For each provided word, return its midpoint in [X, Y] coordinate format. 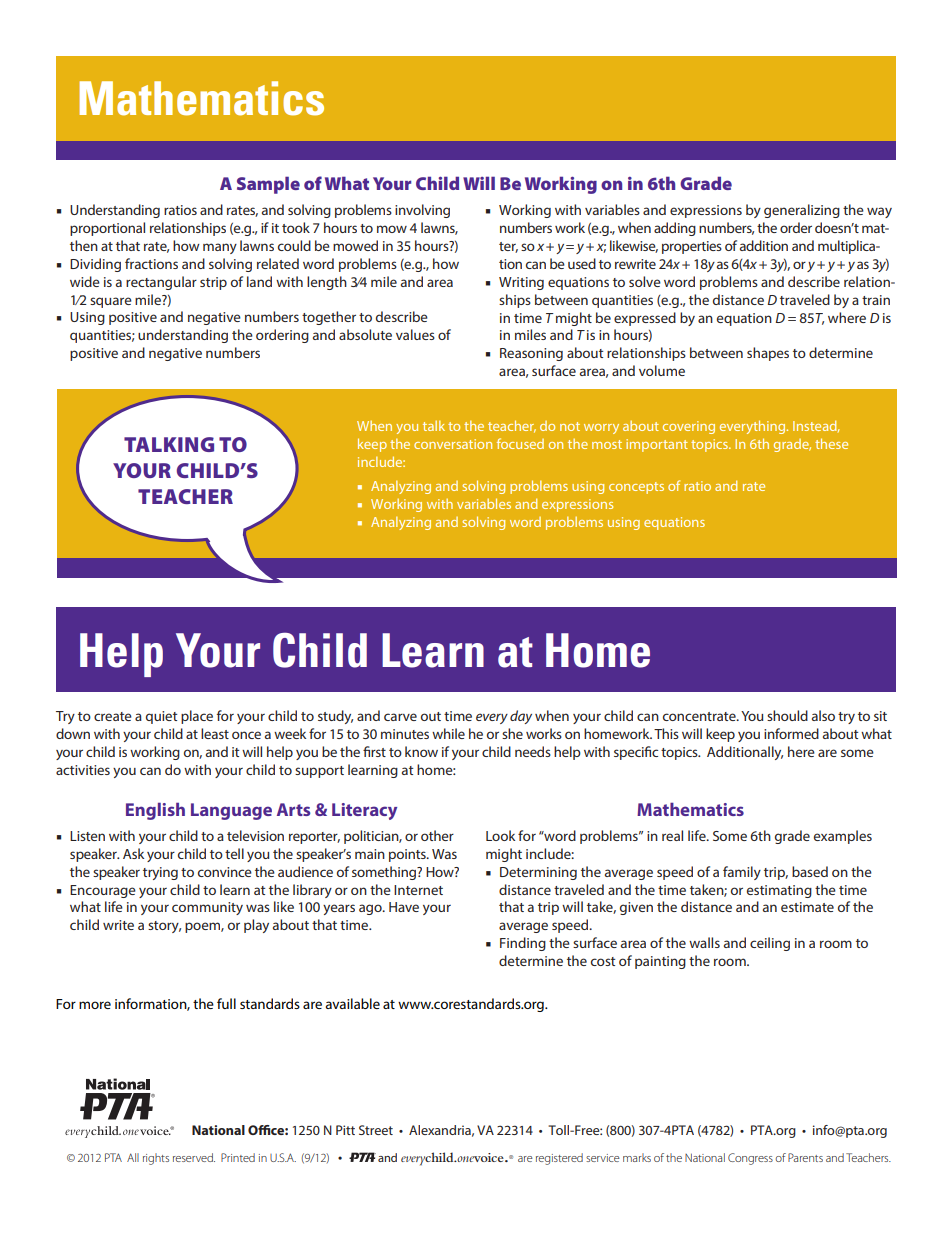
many [220, 248]
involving [422, 211]
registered [559, 1159]
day [521, 717]
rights [156, 1159]
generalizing [802, 211]
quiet [161, 717]
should [787, 715]
